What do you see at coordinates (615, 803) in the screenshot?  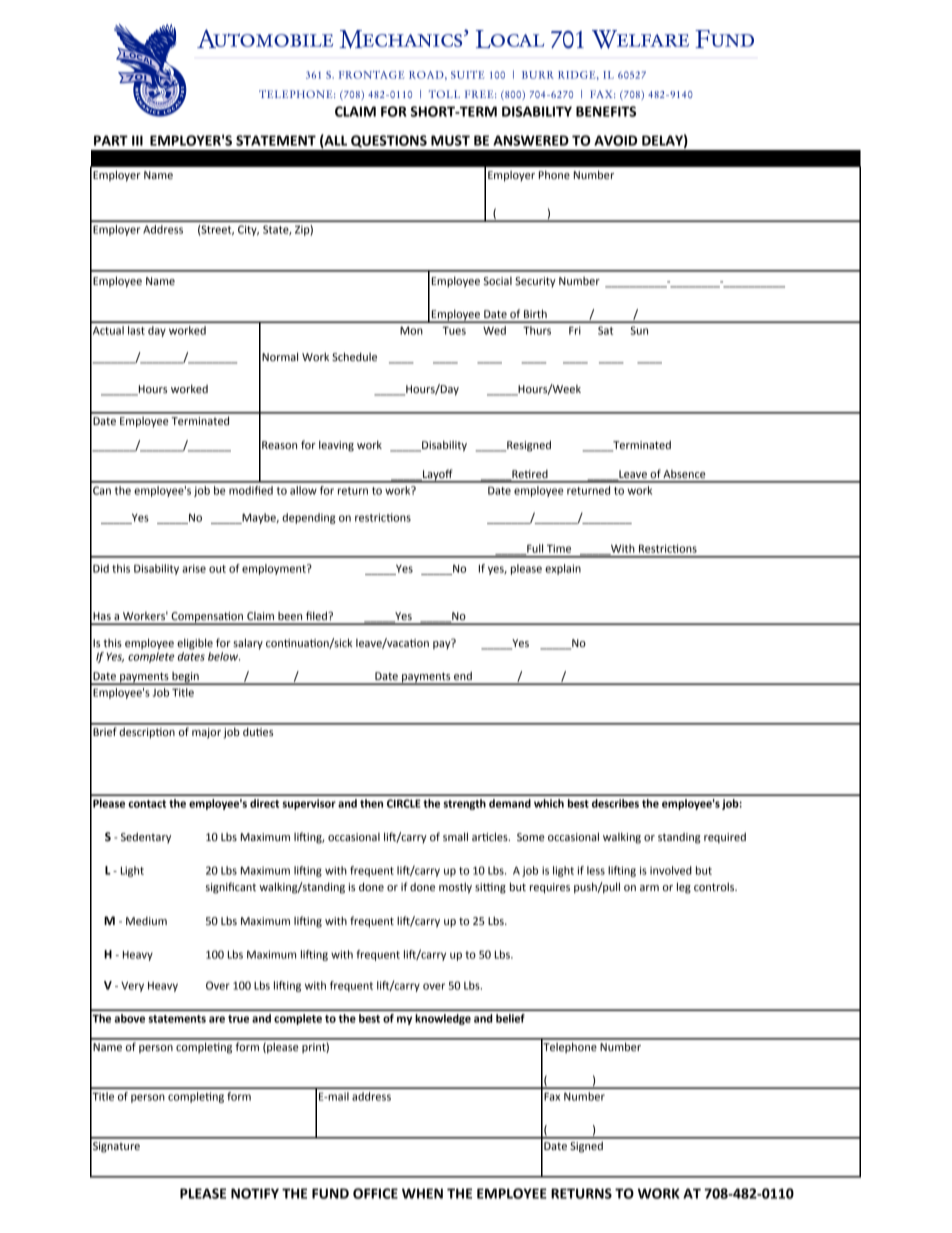 I see `describes` at bounding box center [615, 803].
